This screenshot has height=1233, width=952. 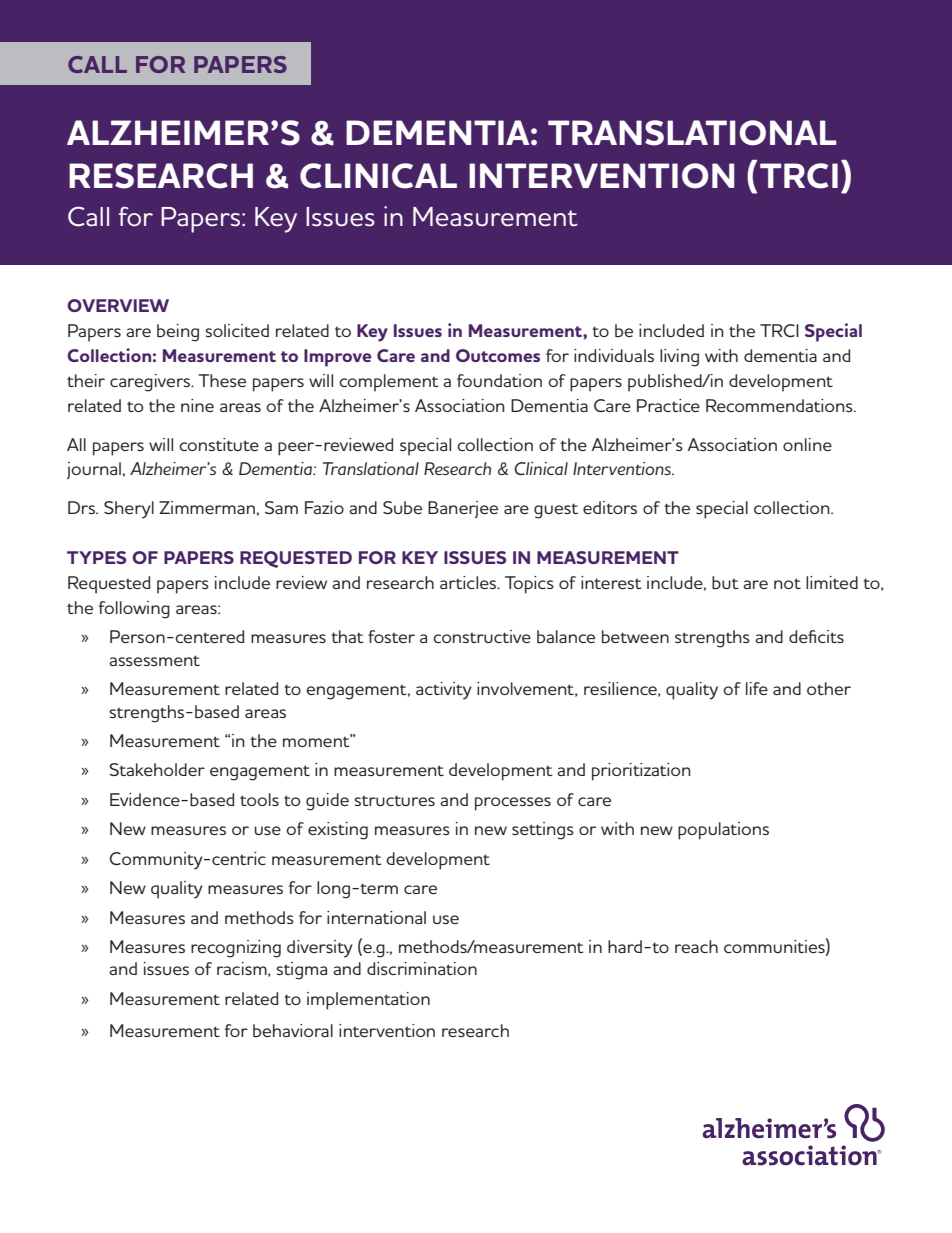 What do you see at coordinates (293, 1030) in the screenshot?
I see `behavioral` at bounding box center [293, 1030].
